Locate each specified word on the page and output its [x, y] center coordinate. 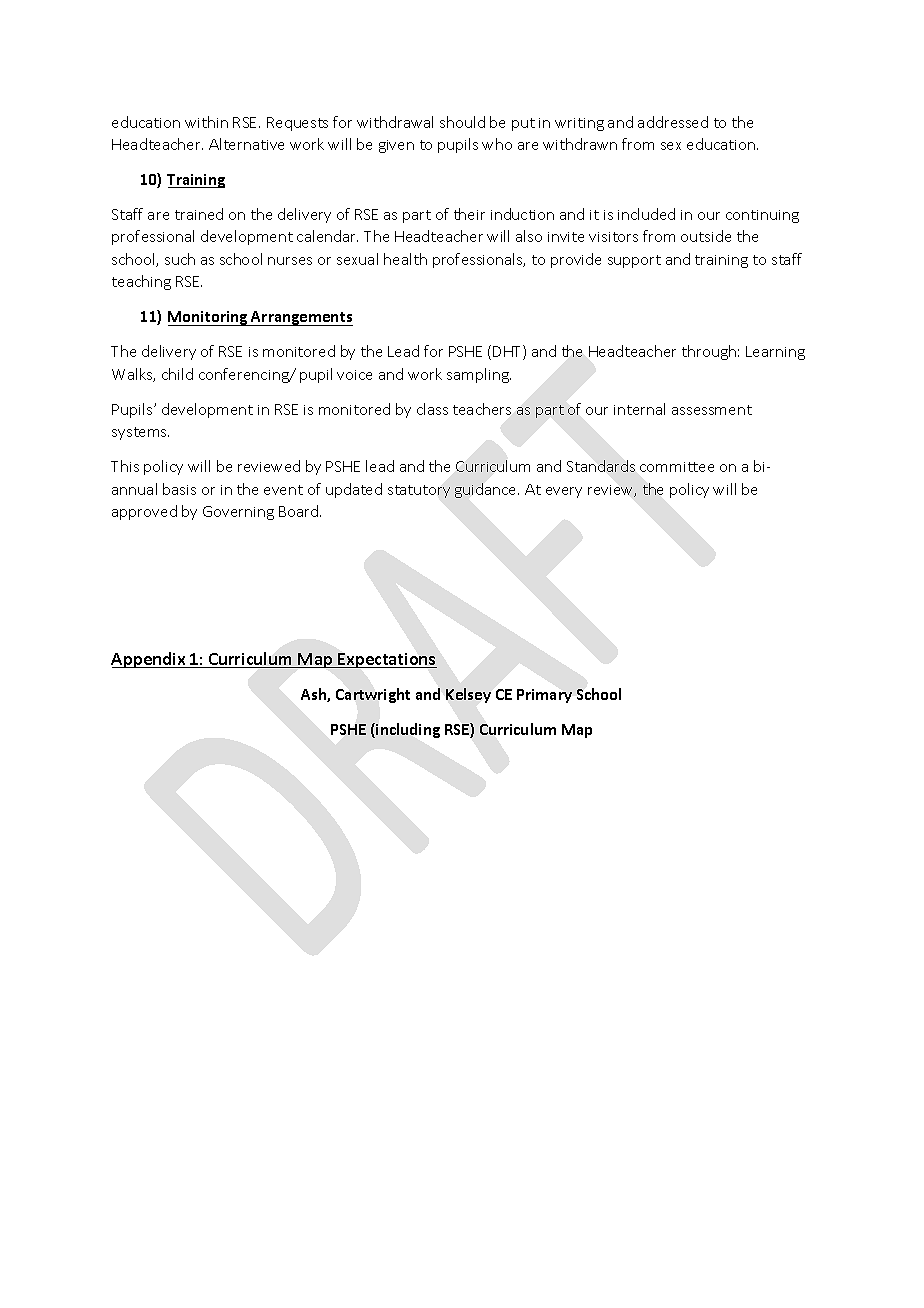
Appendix [149, 660]
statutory [419, 491]
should [462, 122]
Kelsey [468, 695]
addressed [673, 122]
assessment [712, 410]
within [206, 122]
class [432, 409]
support [634, 261]
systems [140, 433]
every [564, 492]
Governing [238, 513]
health [405, 259]
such [180, 259]
